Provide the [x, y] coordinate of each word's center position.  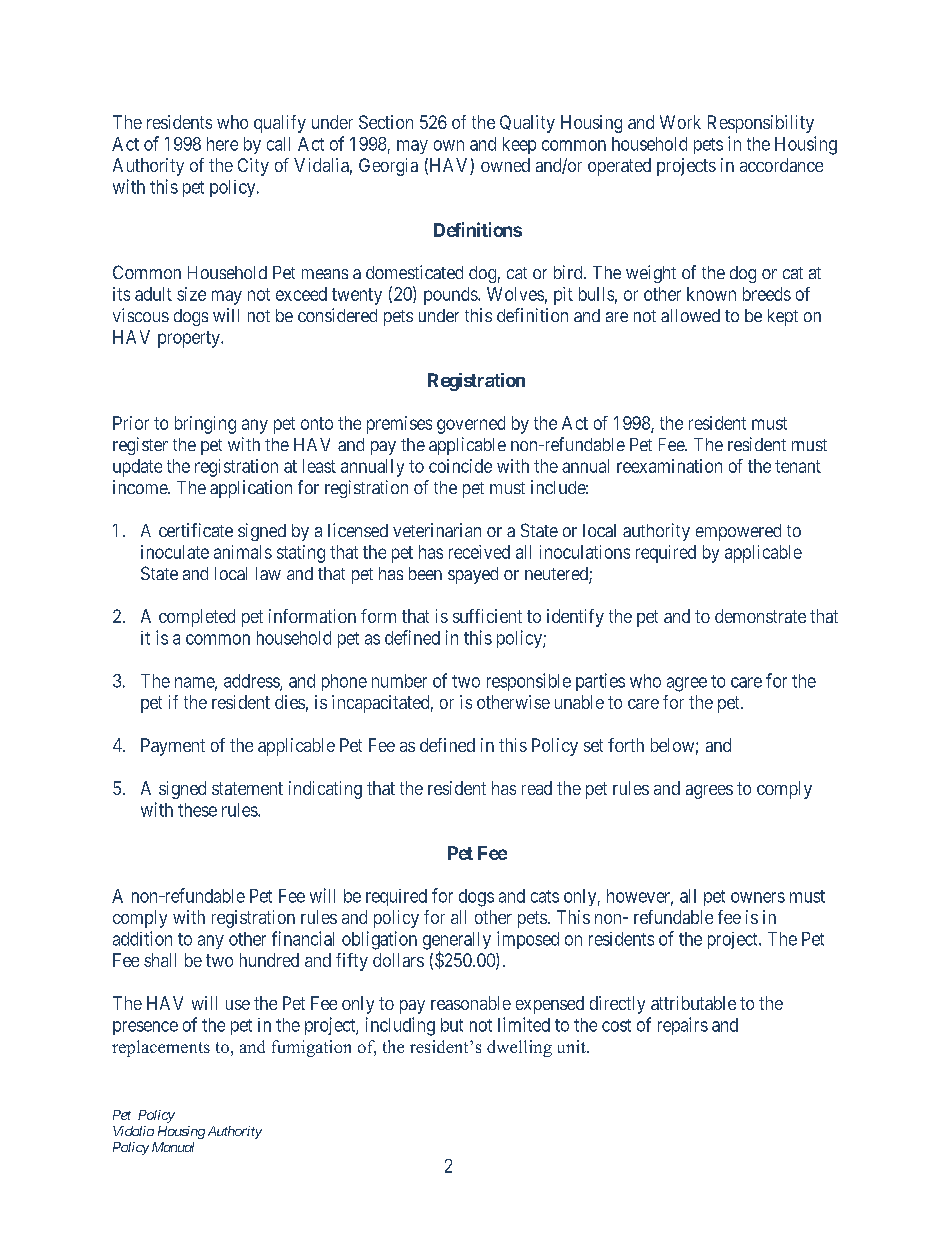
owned [505, 165]
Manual [173, 1147]
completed [197, 618]
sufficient [487, 616]
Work [680, 122]
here [222, 144]
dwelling [519, 1048]
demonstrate [760, 616]
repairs [683, 1026]
